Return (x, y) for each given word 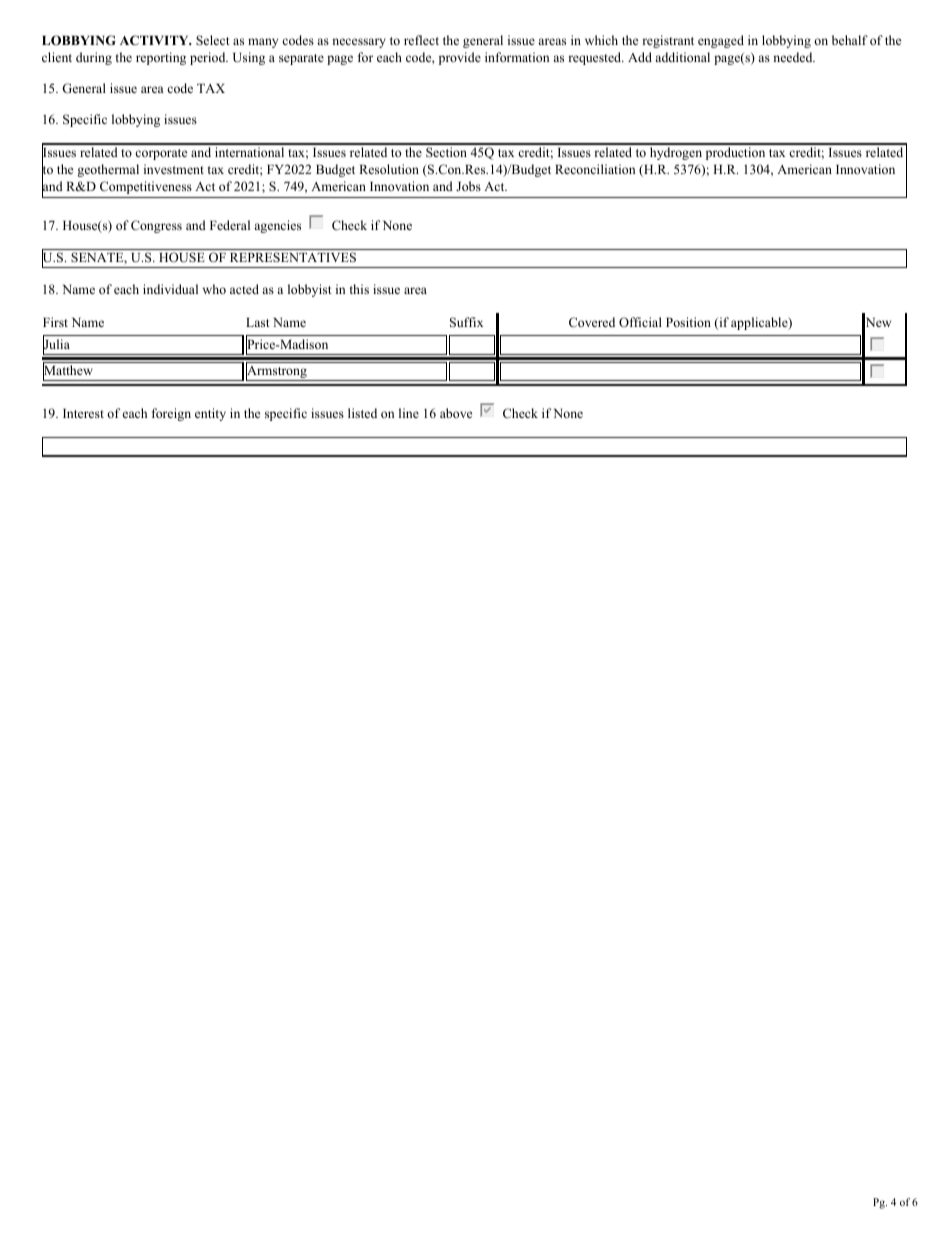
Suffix (466, 322)
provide (460, 58)
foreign (171, 414)
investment (174, 169)
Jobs (468, 186)
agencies (277, 226)
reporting (161, 58)
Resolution (389, 169)
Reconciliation (595, 169)
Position (688, 322)
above (456, 413)
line (409, 413)
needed (794, 57)
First (55, 322)
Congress (156, 226)
